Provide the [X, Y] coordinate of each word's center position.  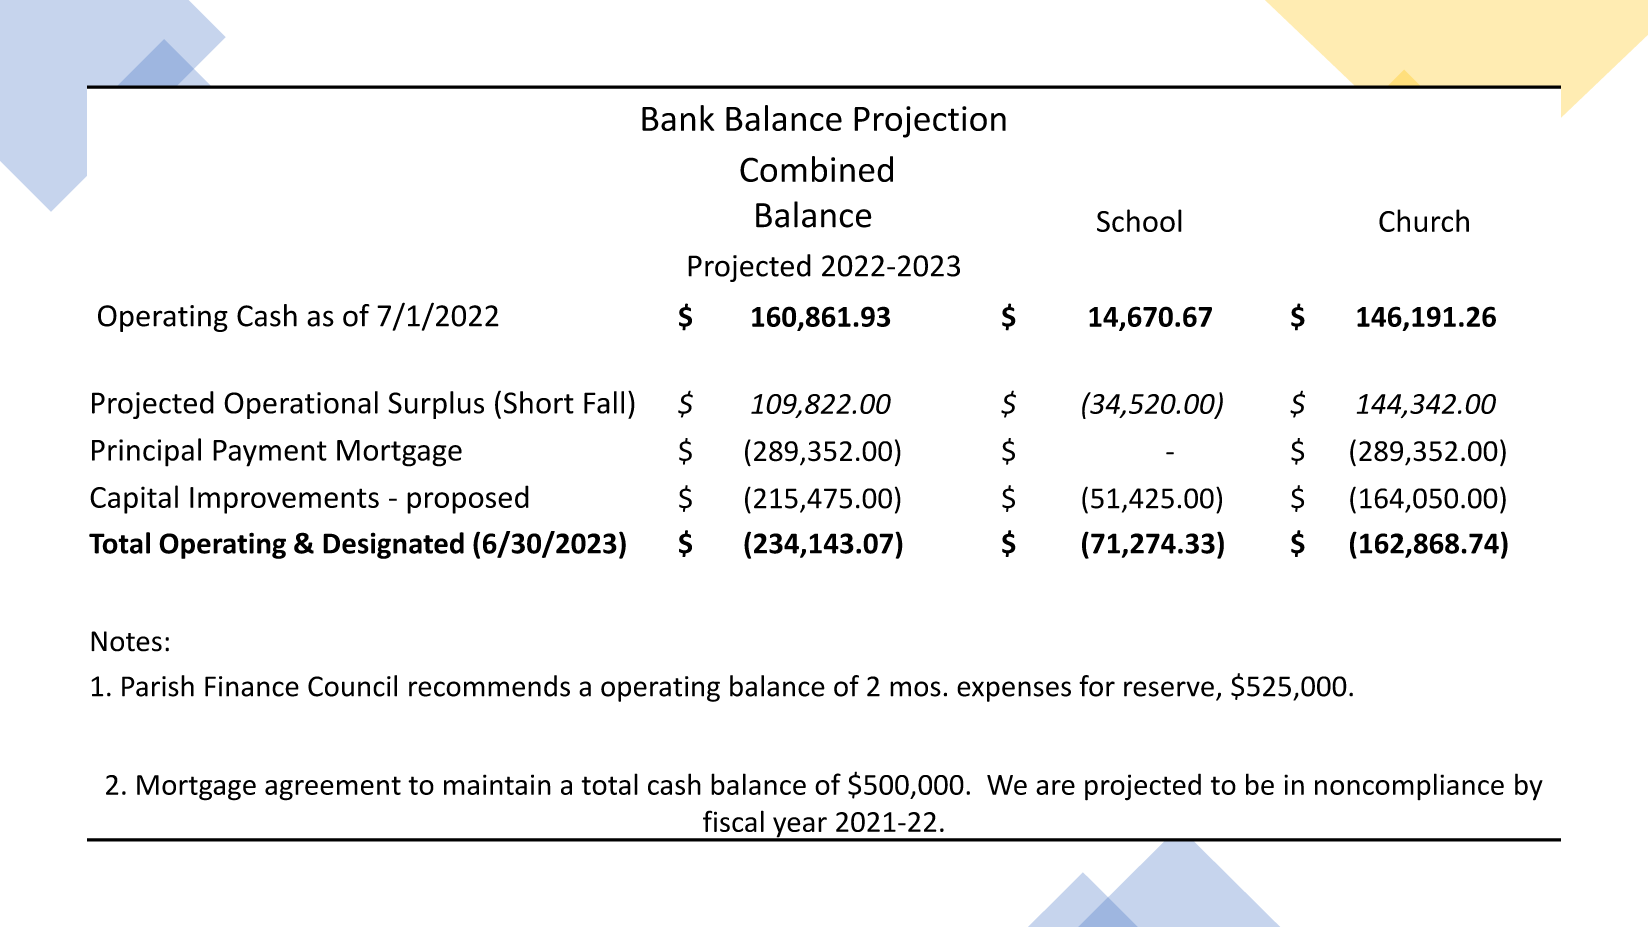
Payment [270, 453]
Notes [126, 641]
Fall [604, 402]
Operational [301, 405]
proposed [468, 499]
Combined [816, 169]
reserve [1169, 689]
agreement [333, 788]
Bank [678, 118]
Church [1424, 220]
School [1139, 220]
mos [915, 689]
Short [539, 402]
